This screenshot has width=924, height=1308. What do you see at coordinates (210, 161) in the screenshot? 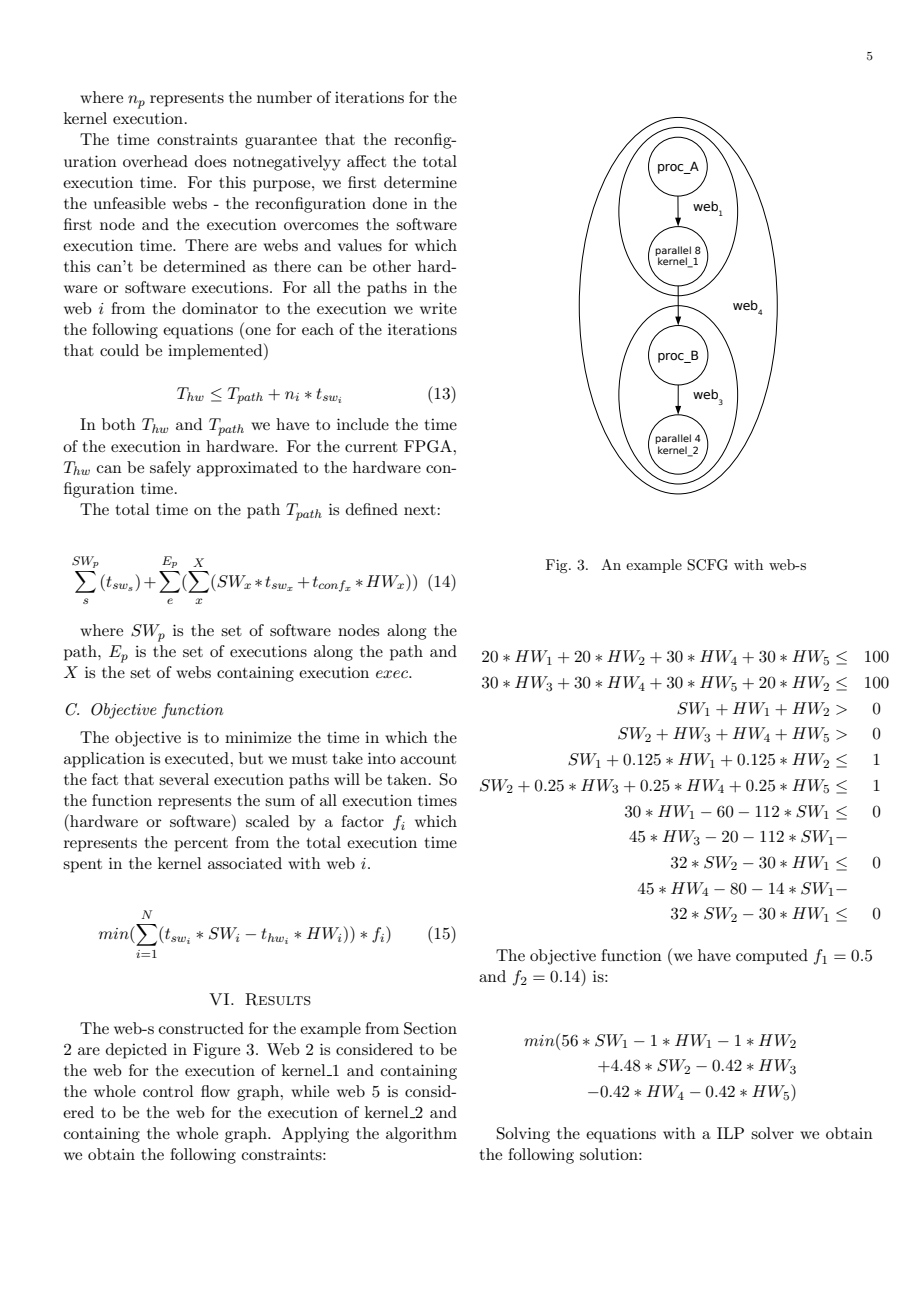
I see `does` at bounding box center [210, 161].
